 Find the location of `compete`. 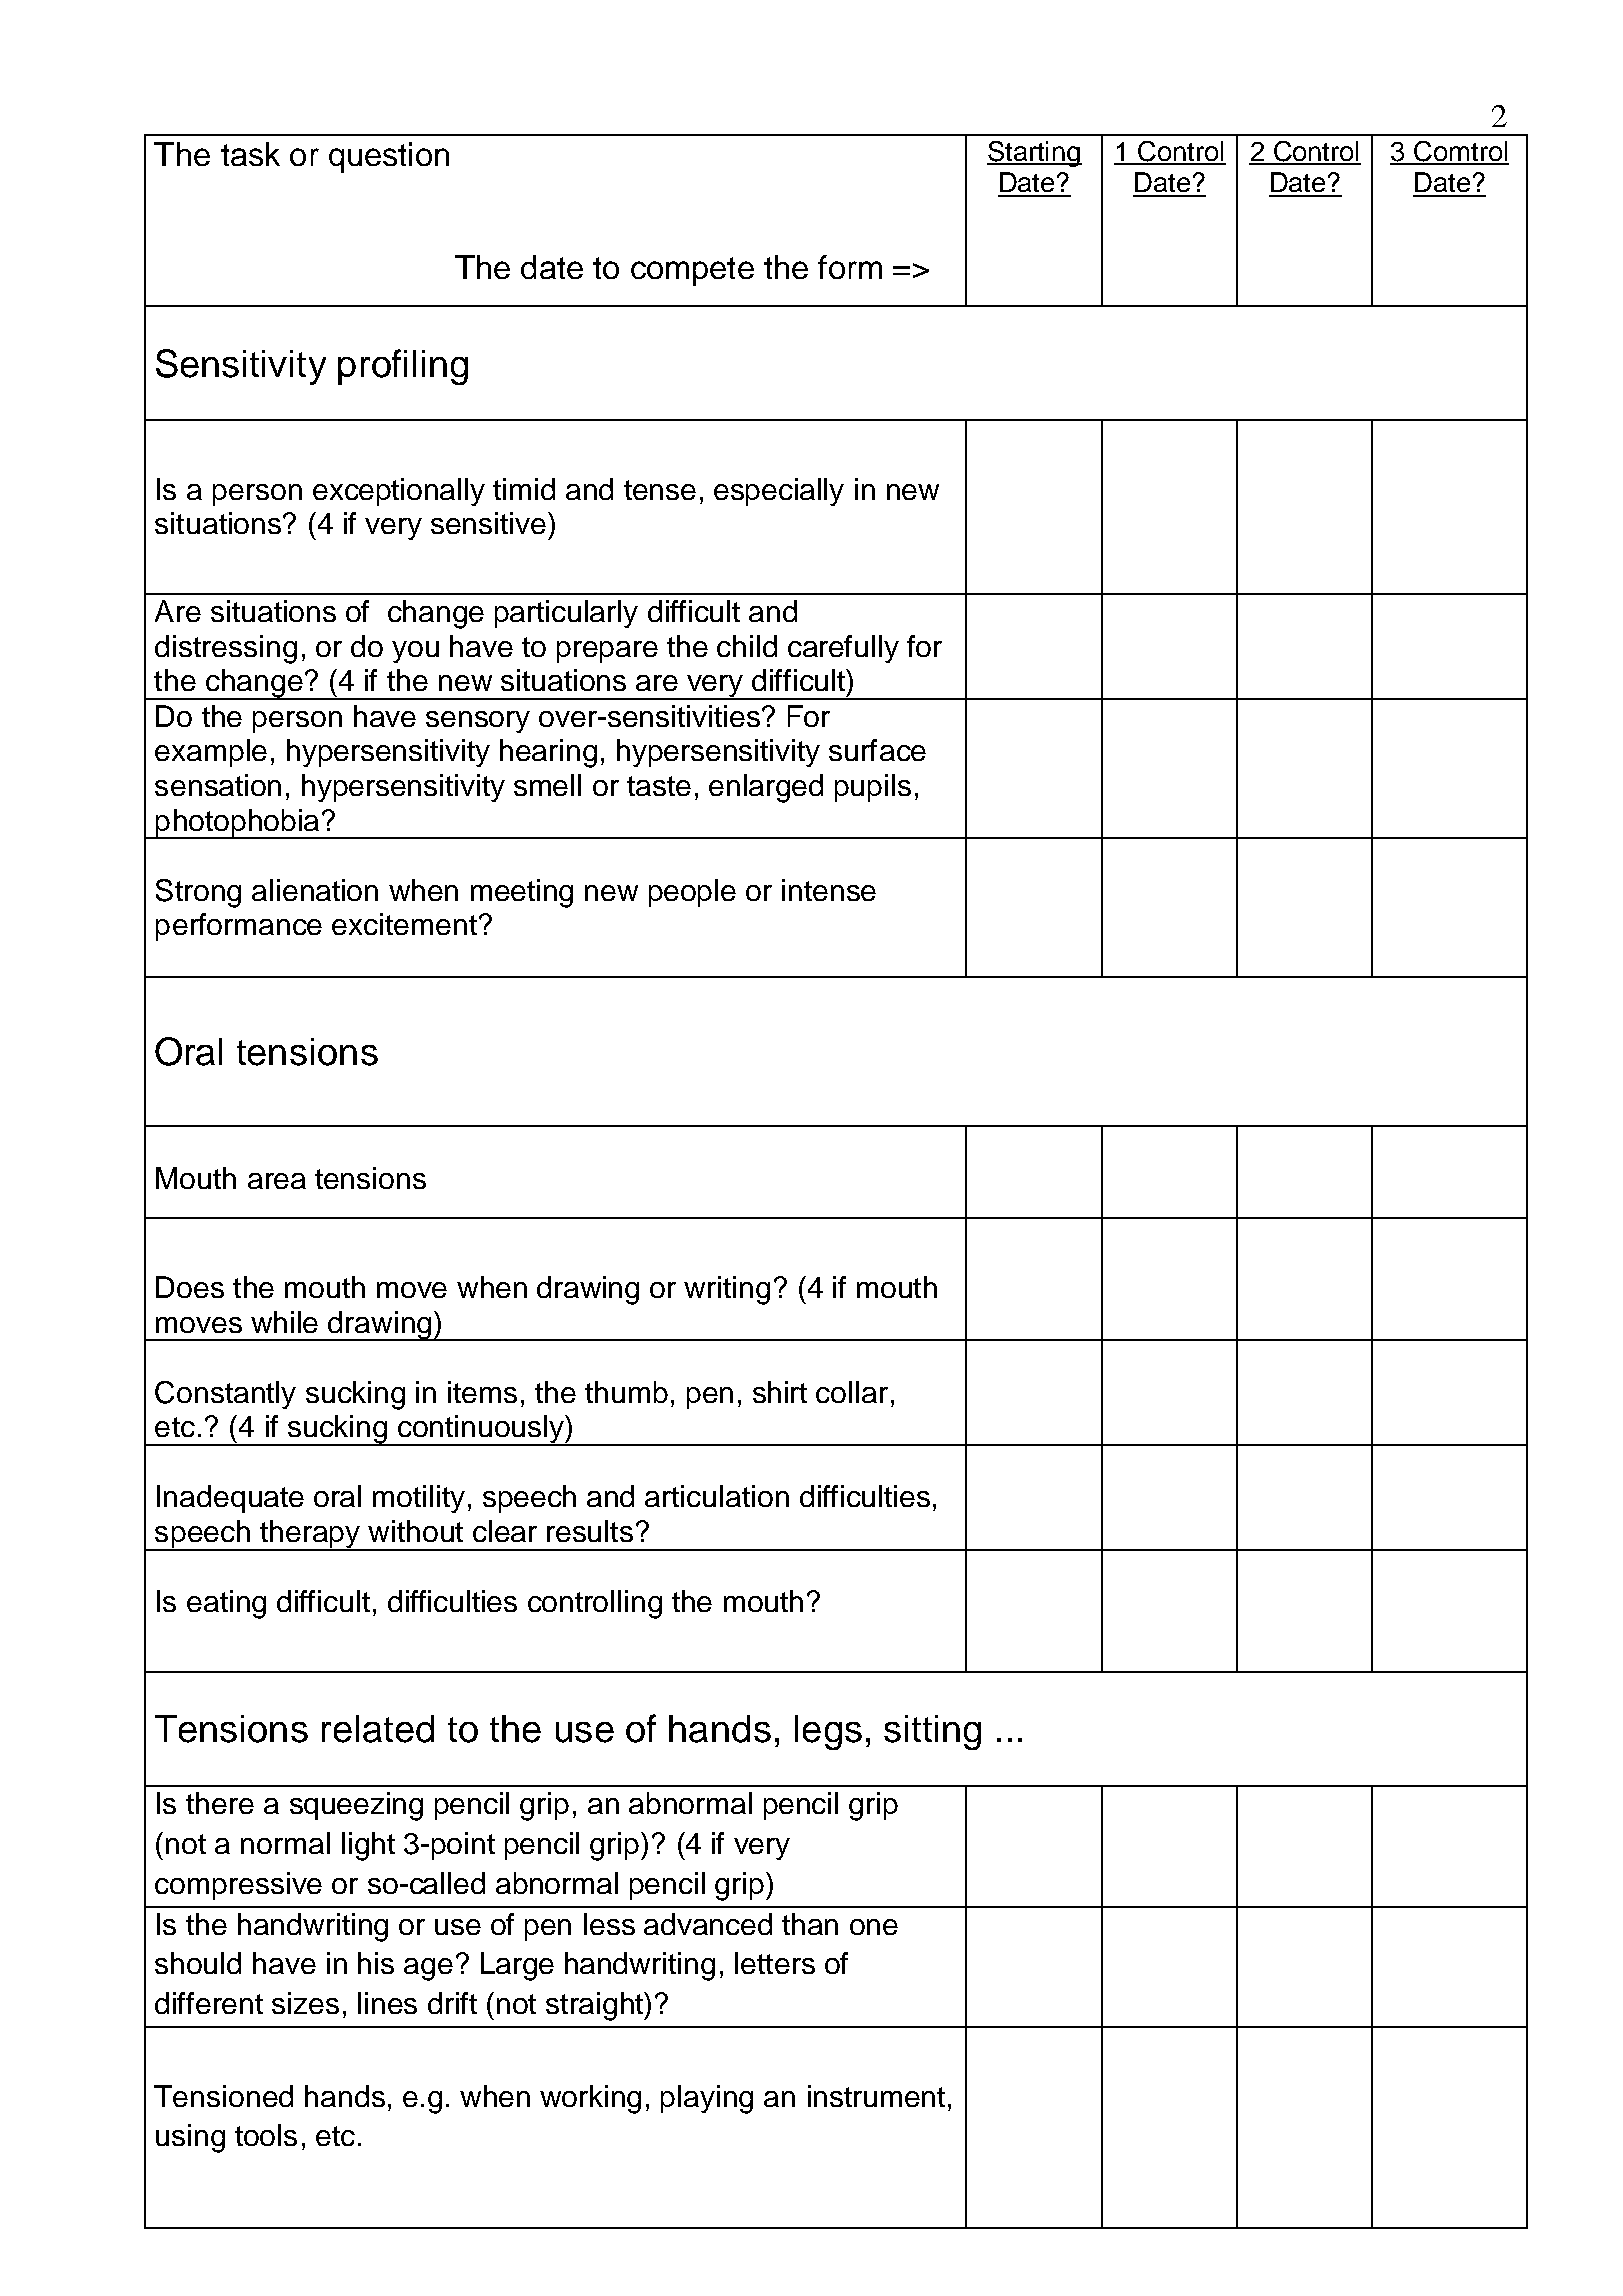

compete is located at coordinates (692, 271).
